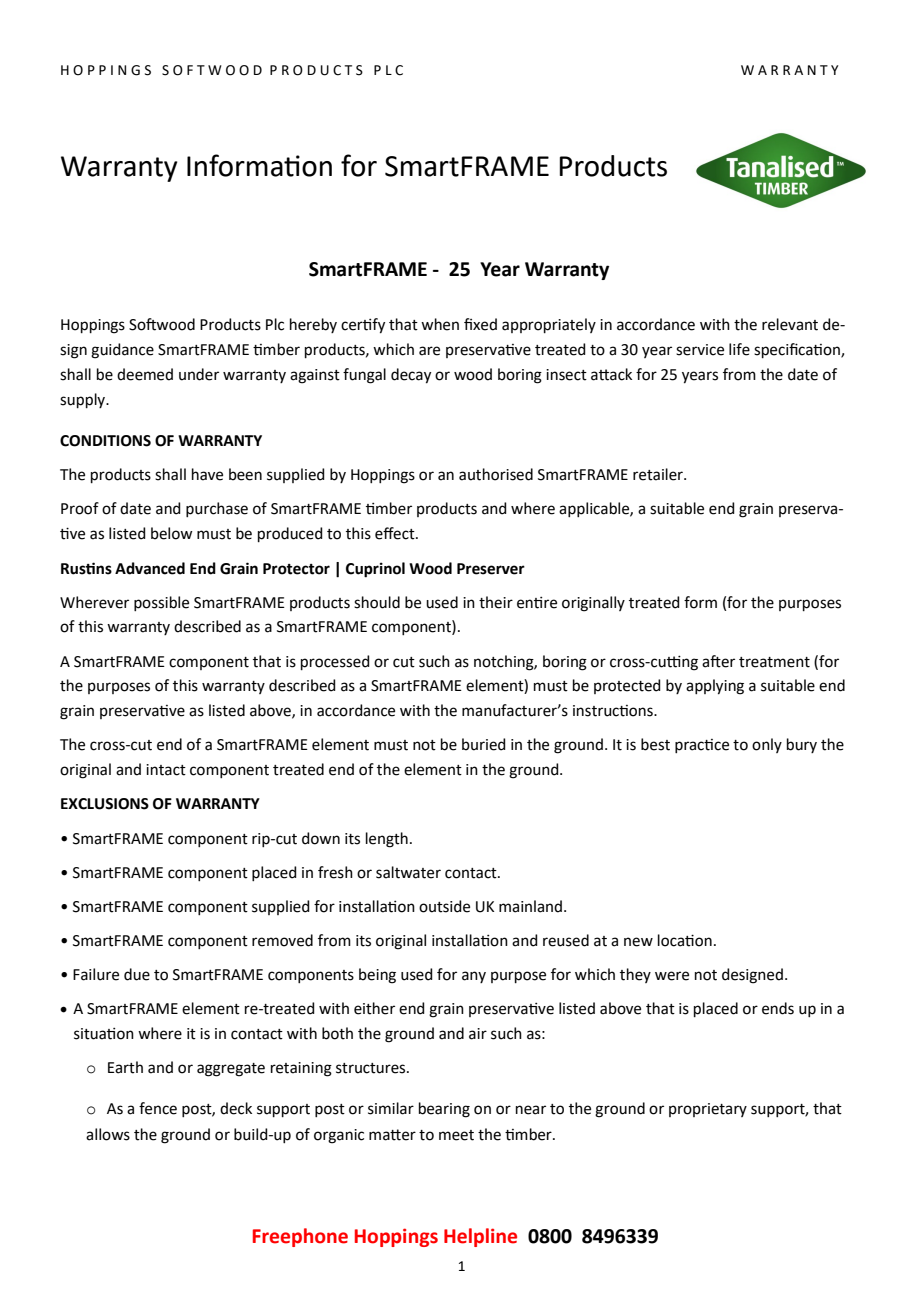  Describe the element at coordinates (702, 746) in the page. I see `practice` at that location.
